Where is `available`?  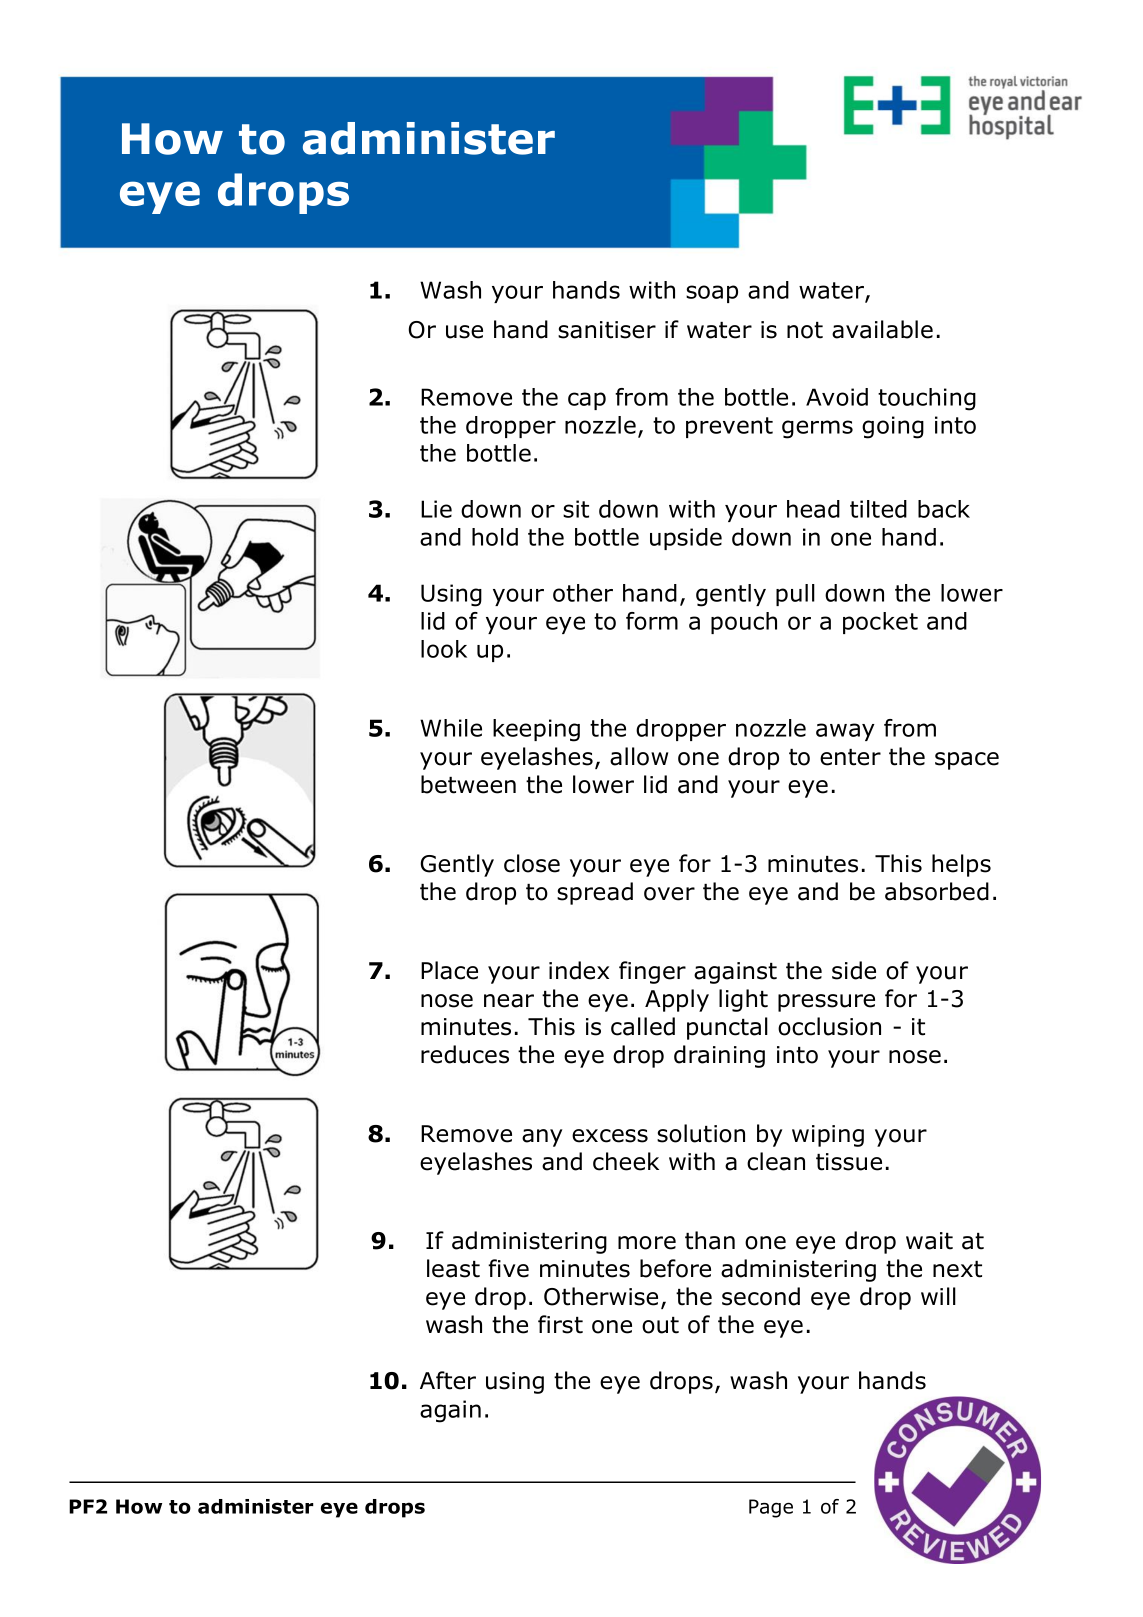
available is located at coordinates (882, 329).
